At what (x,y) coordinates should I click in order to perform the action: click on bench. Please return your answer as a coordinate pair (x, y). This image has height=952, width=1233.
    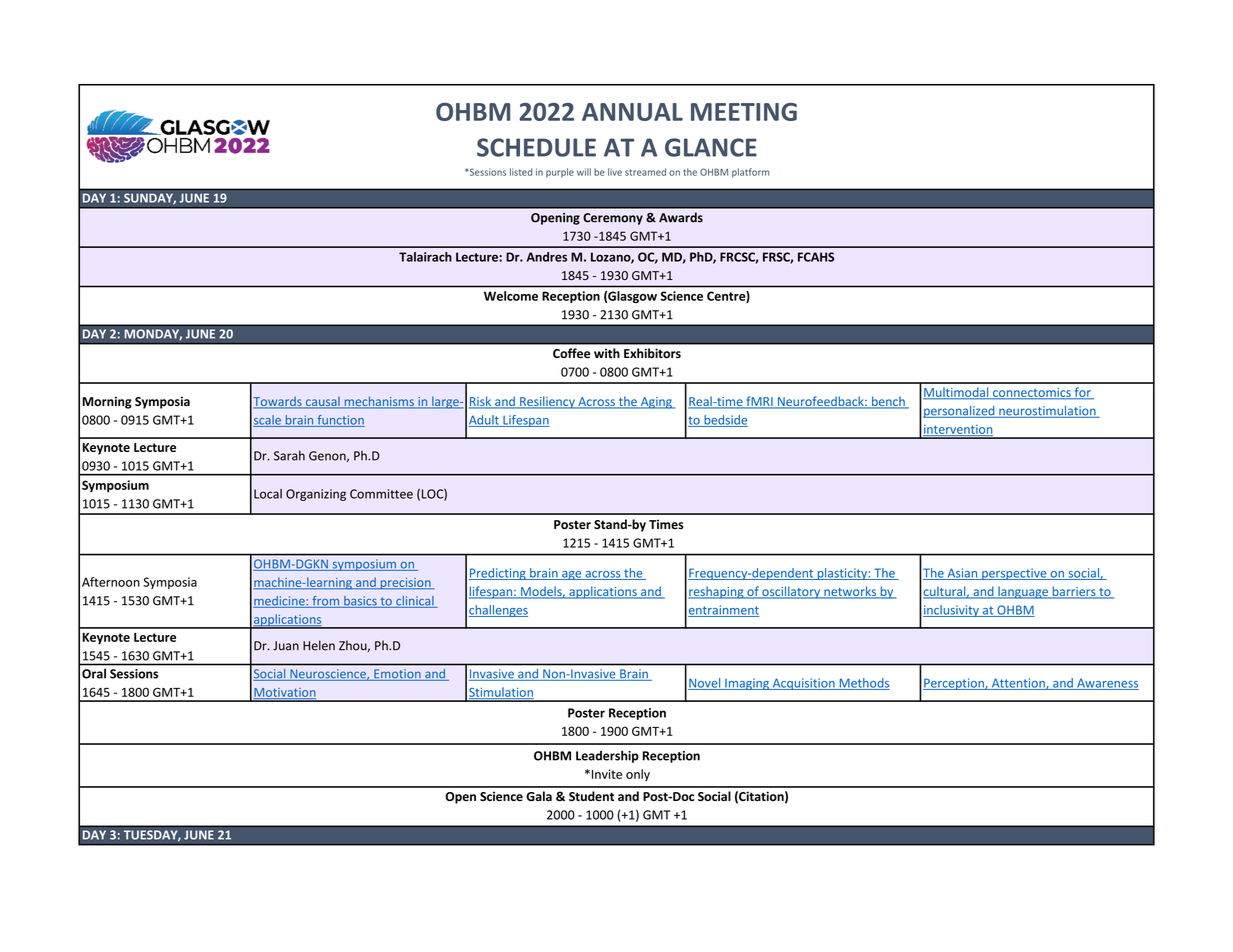
    Looking at the image, I should click on (888, 402).
